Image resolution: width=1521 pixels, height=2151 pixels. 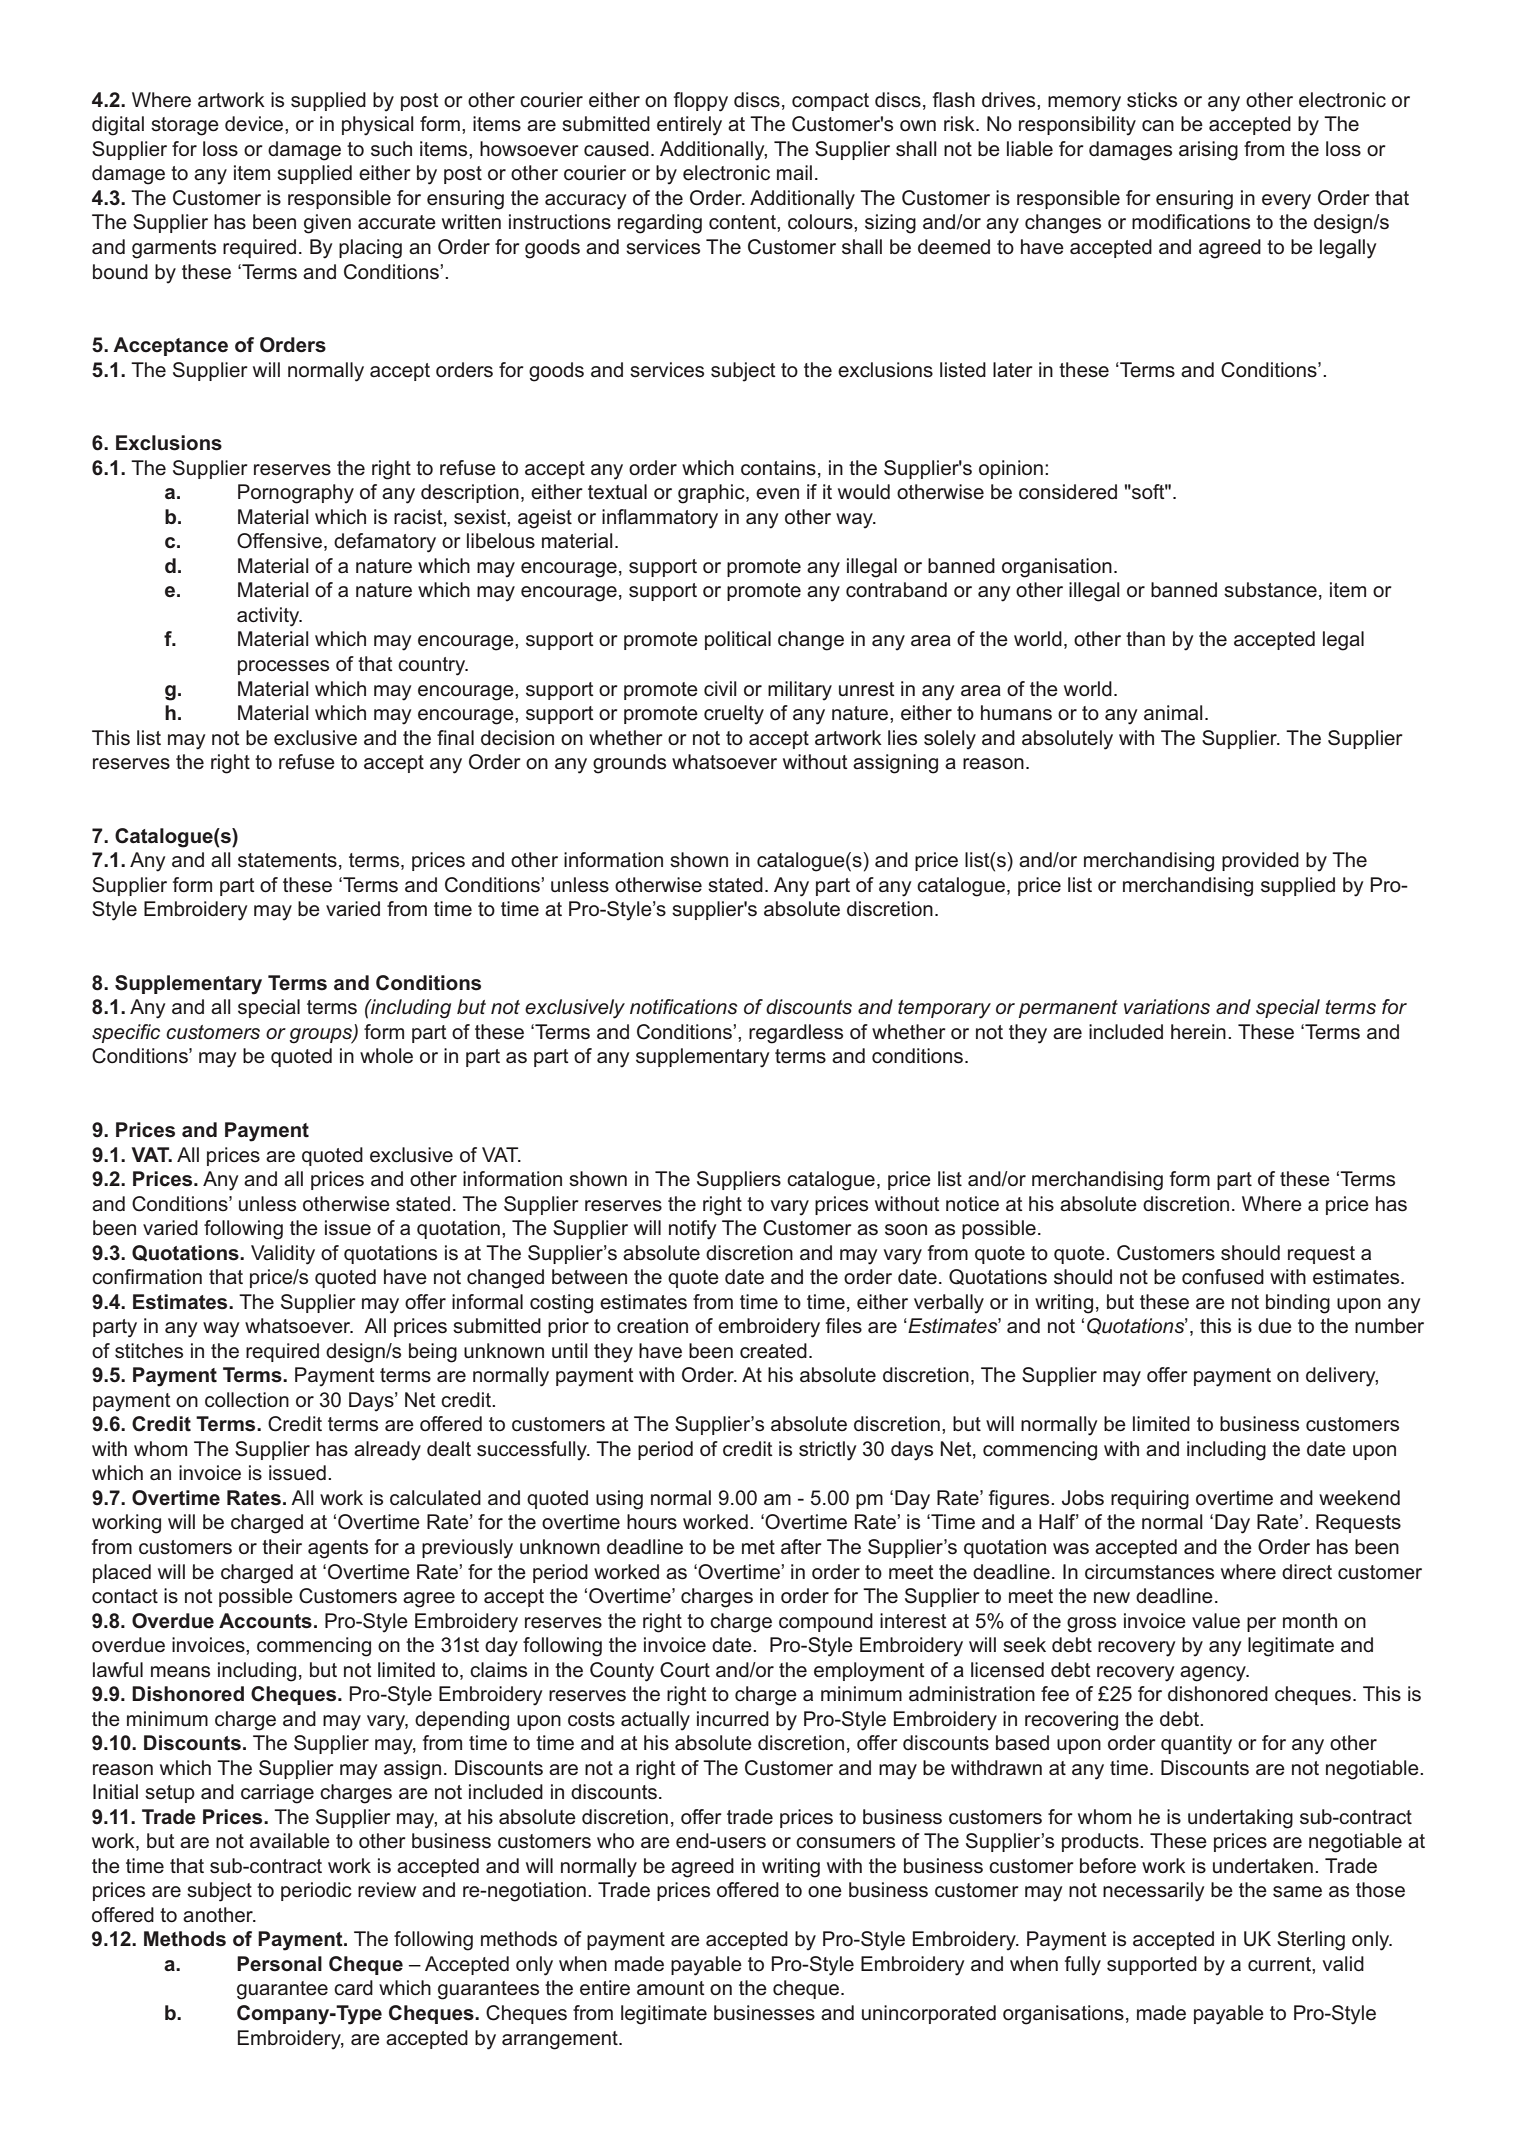 I want to click on activity, so click(x=269, y=617).
